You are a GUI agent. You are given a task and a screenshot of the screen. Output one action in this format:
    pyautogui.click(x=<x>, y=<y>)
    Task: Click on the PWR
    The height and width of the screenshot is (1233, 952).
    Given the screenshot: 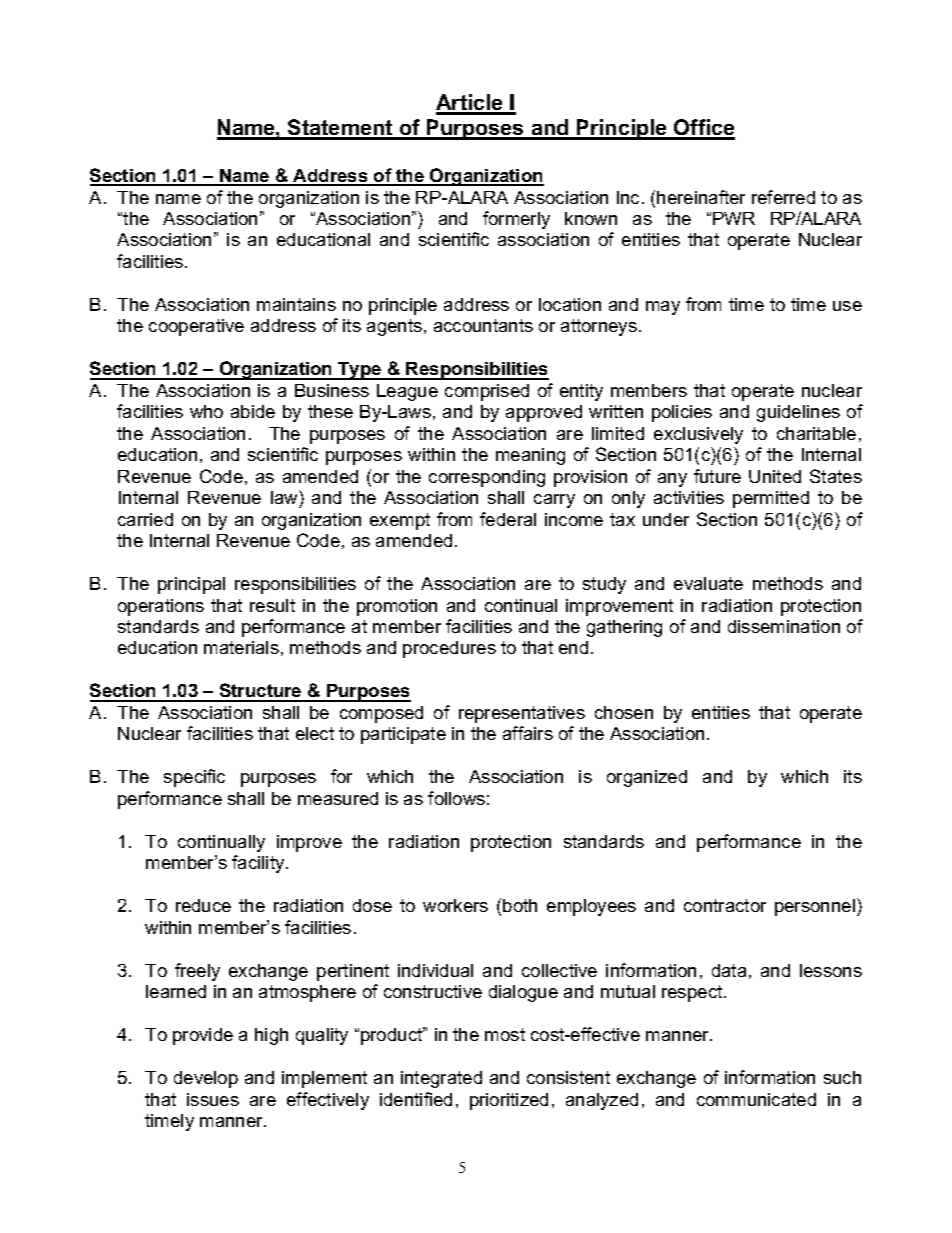 What is the action you would take?
    pyautogui.click(x=734, y=218)
